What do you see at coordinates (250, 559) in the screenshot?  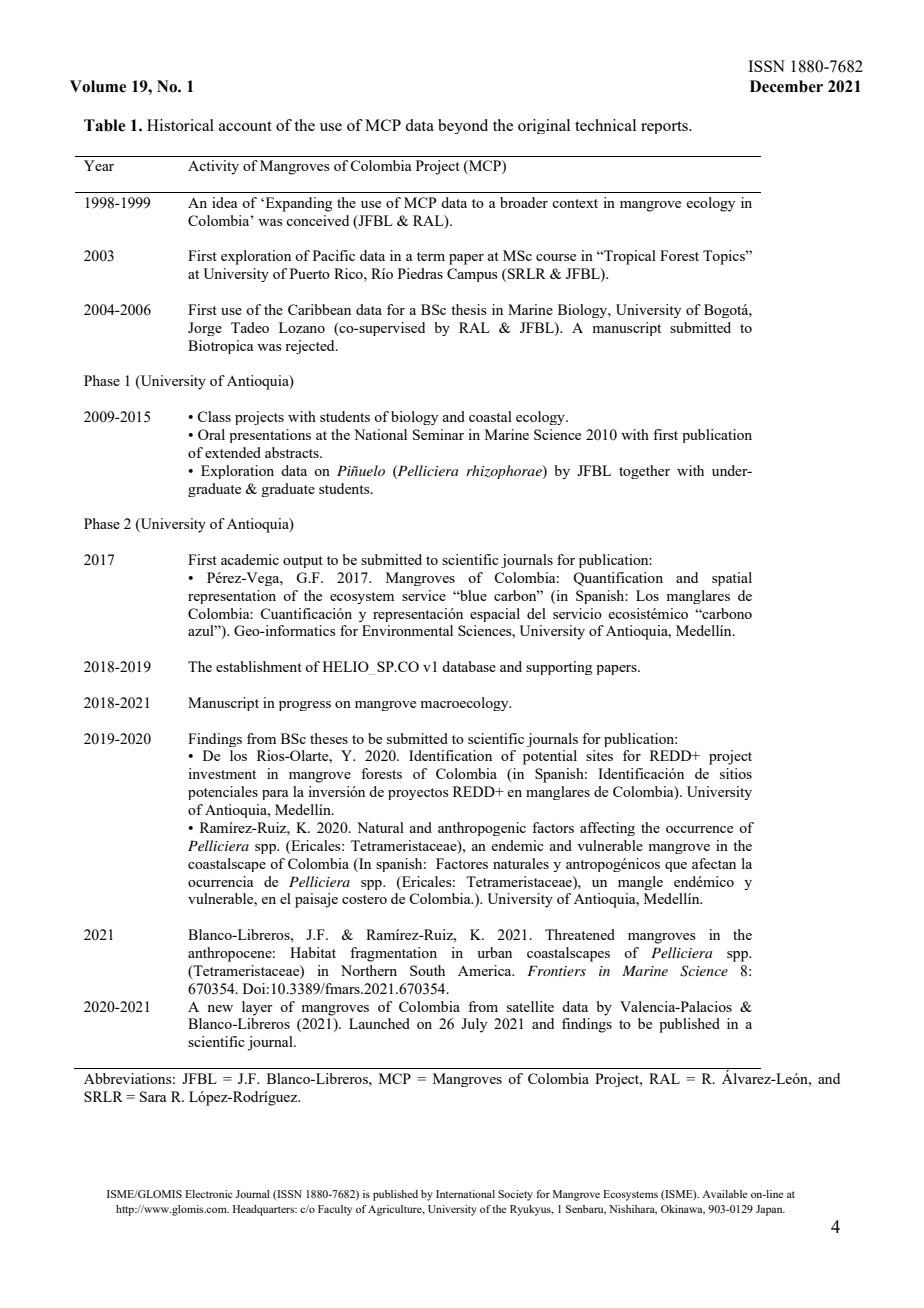 I see `academic` at bounding box center [250, 559].
